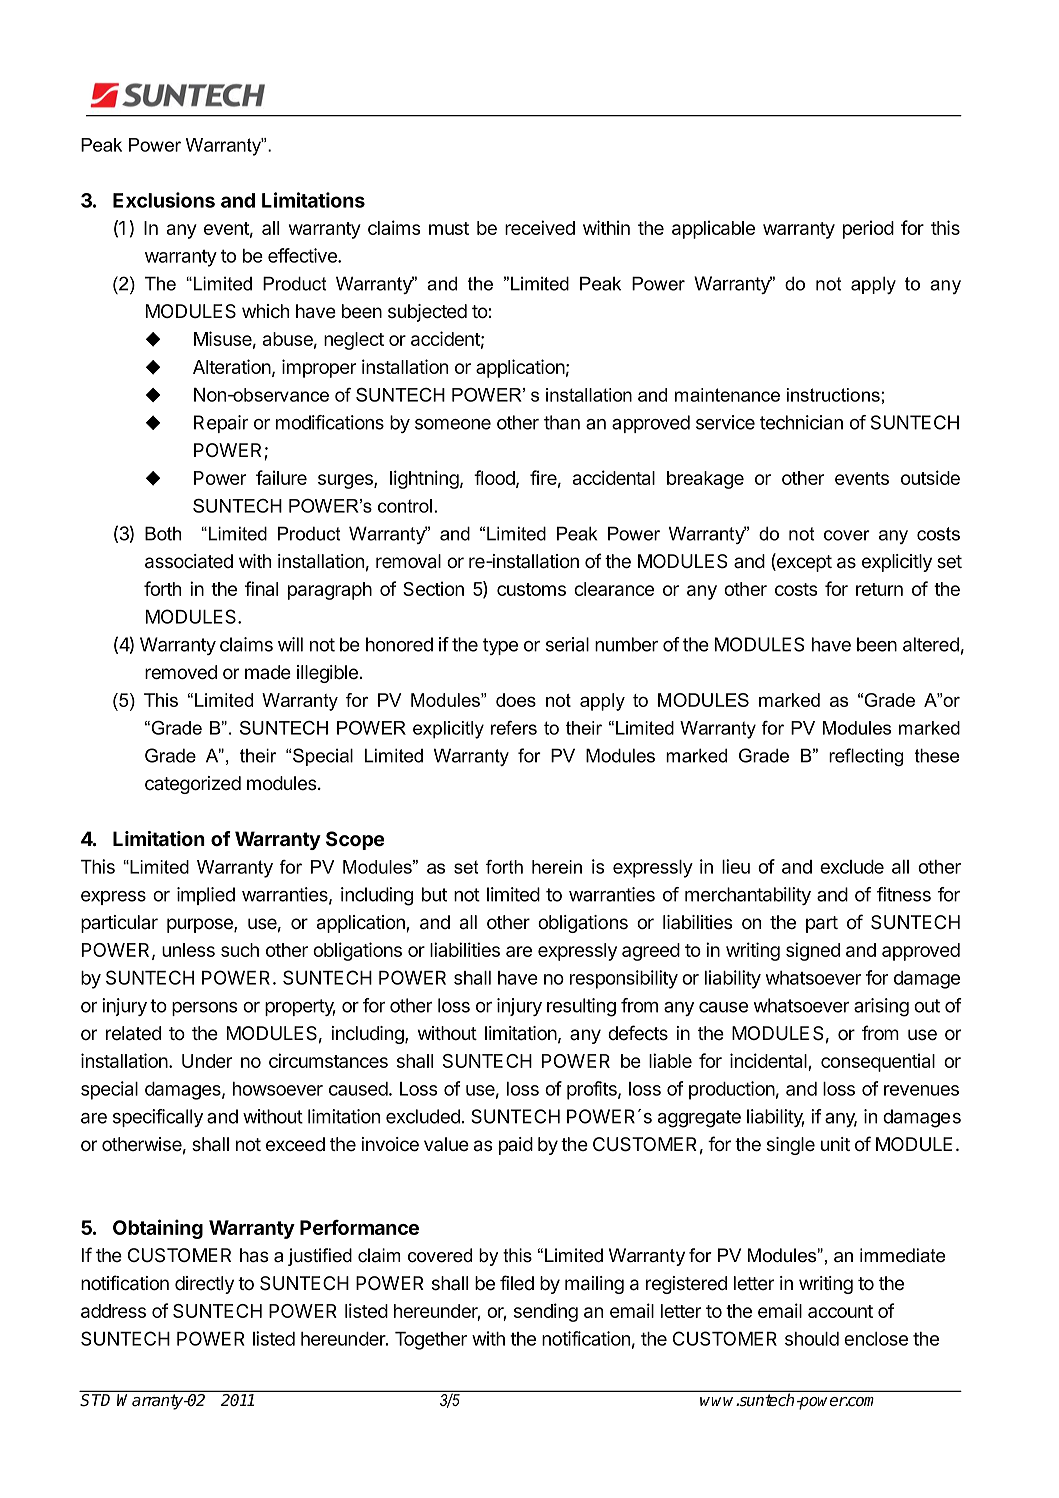  Describe the element at coordinates (424, 479) in the screenshot. I see `lightning` at that location.
